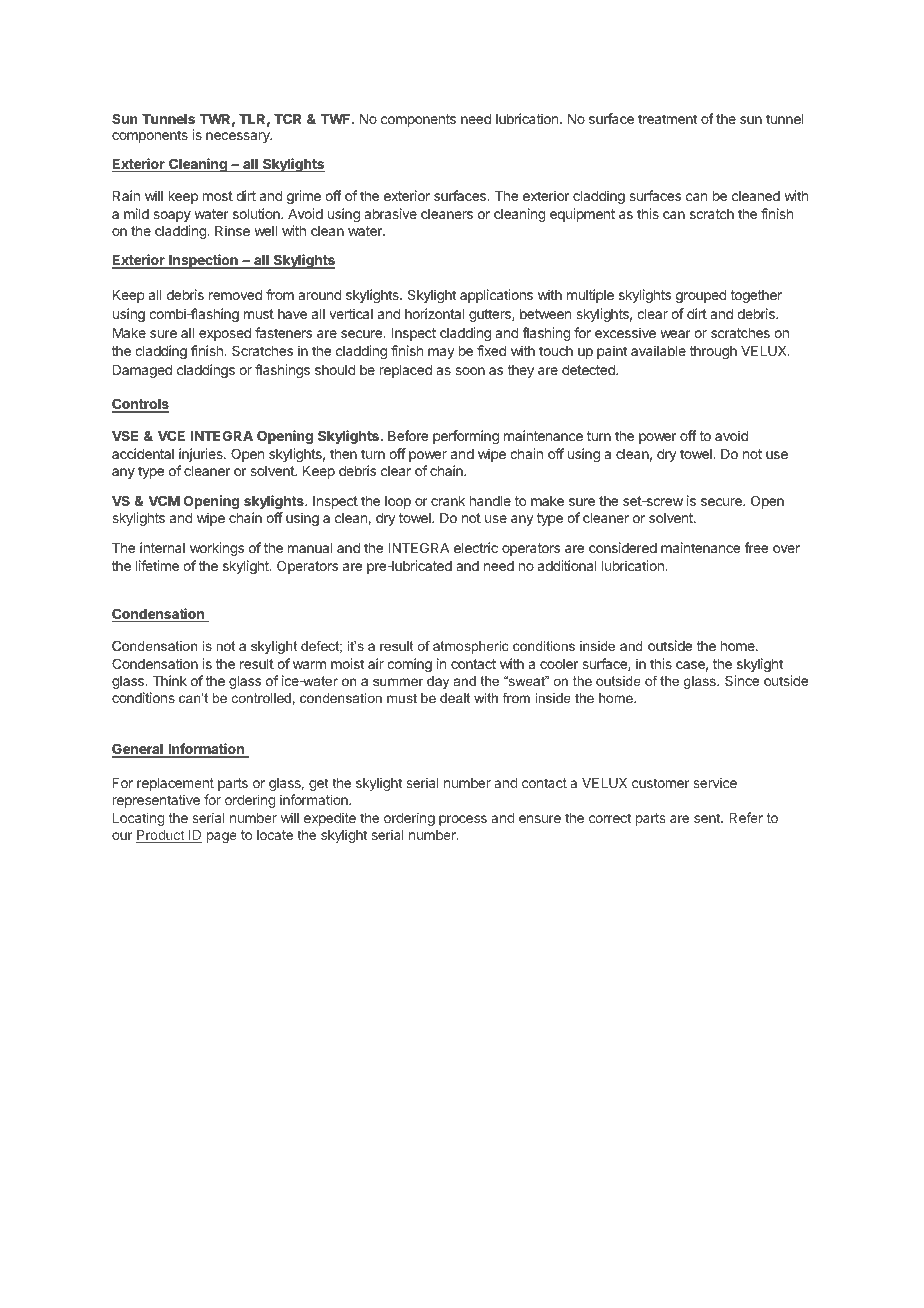  I want to click on Refer, so click(746, 817).
